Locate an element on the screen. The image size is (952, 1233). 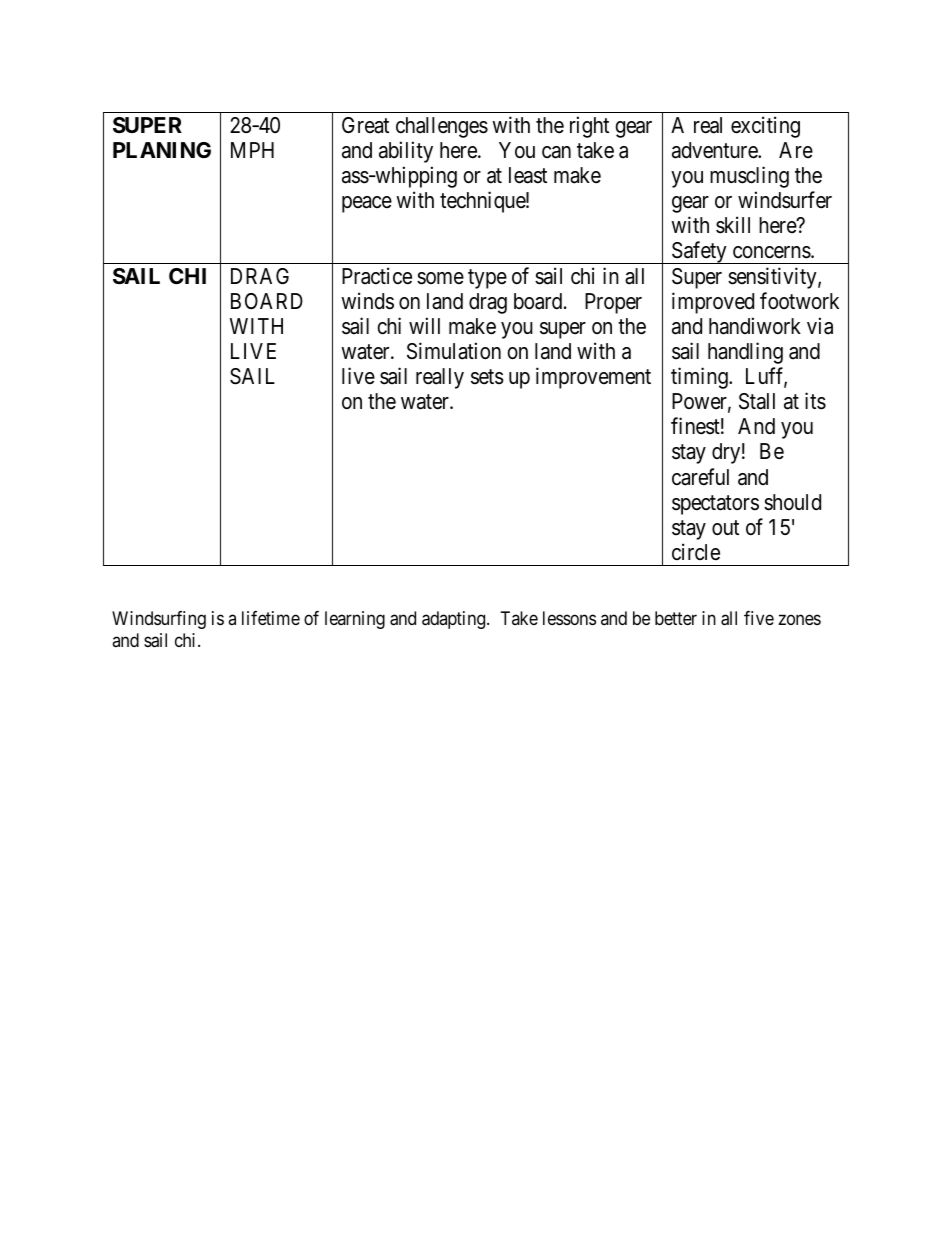
sets is located at coordinates (487, 377).
